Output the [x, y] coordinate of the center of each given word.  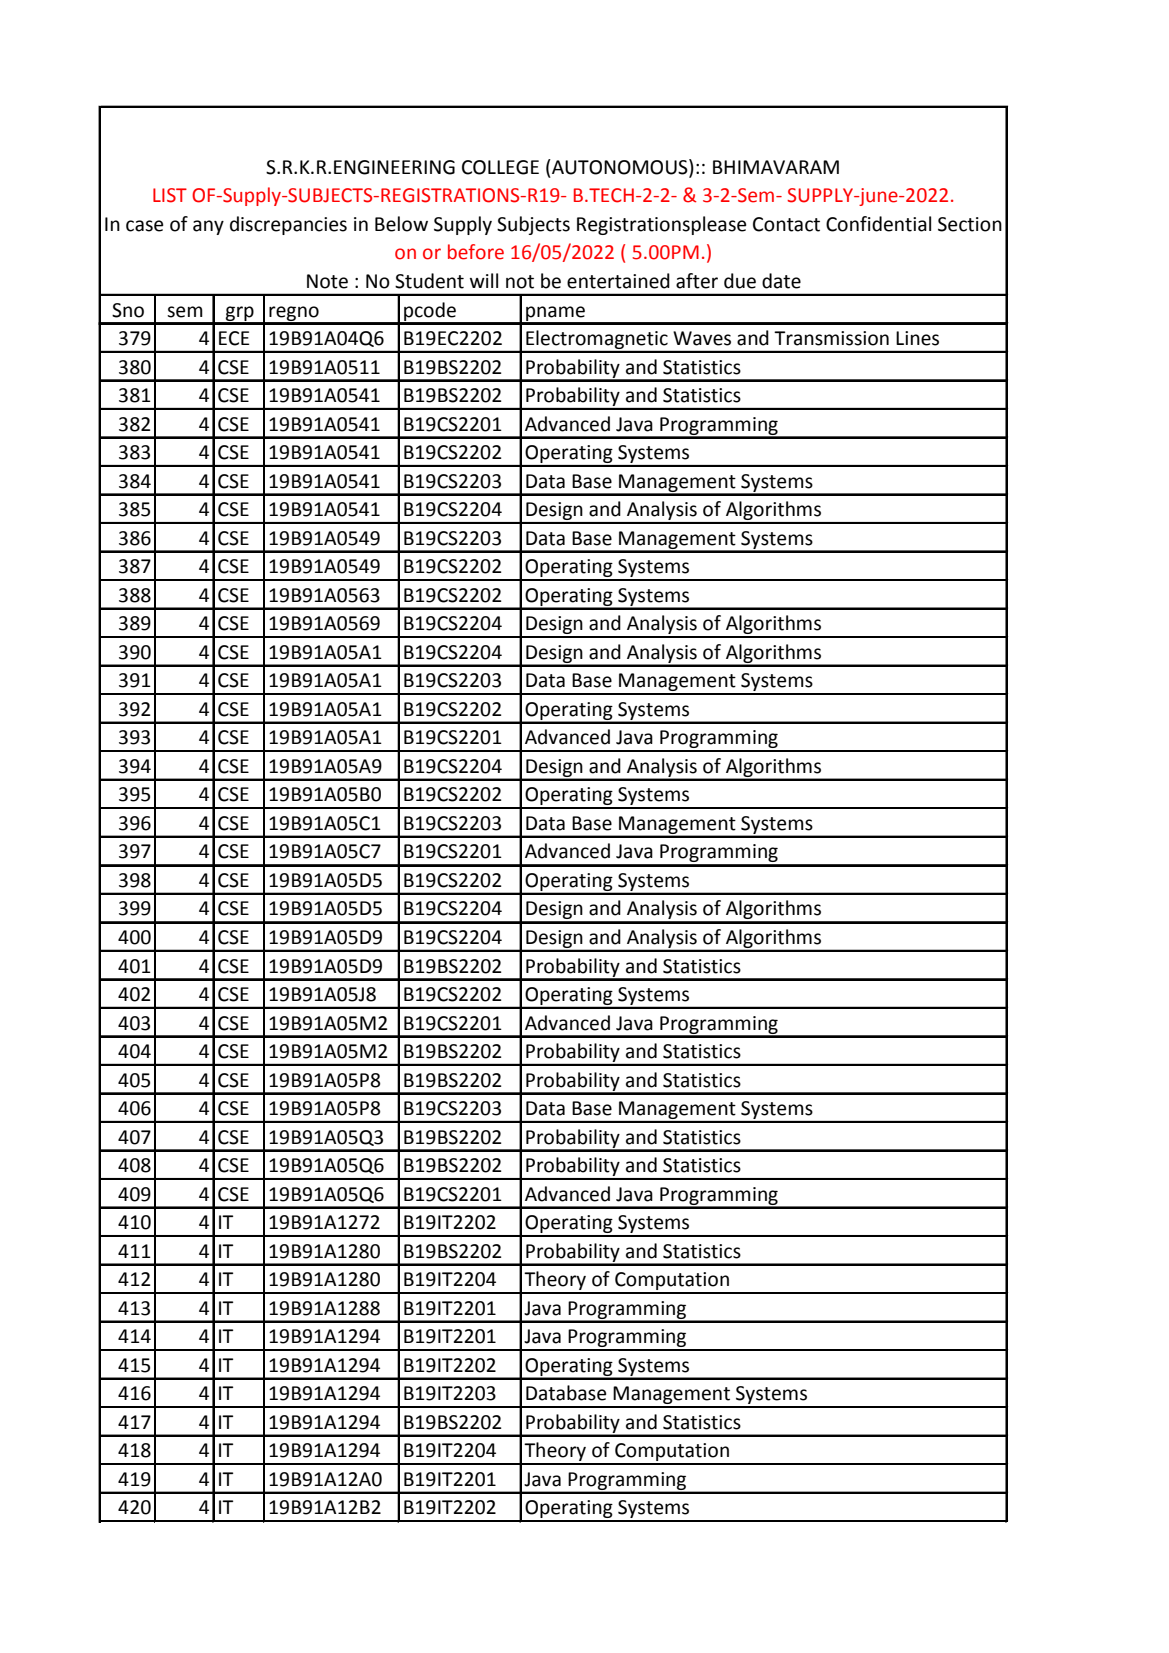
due [740, 281]
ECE [234, 338]
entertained [618, 281]
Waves [702, 338]
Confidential [878, 224]
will [484, 280]
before [476, 252]
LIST [170, 195]
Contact [786, 224]
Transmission [831, 338]
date [781, 281]
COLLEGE [500, 167]
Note [327, 281]
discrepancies [288, 225]
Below [401, 224]
